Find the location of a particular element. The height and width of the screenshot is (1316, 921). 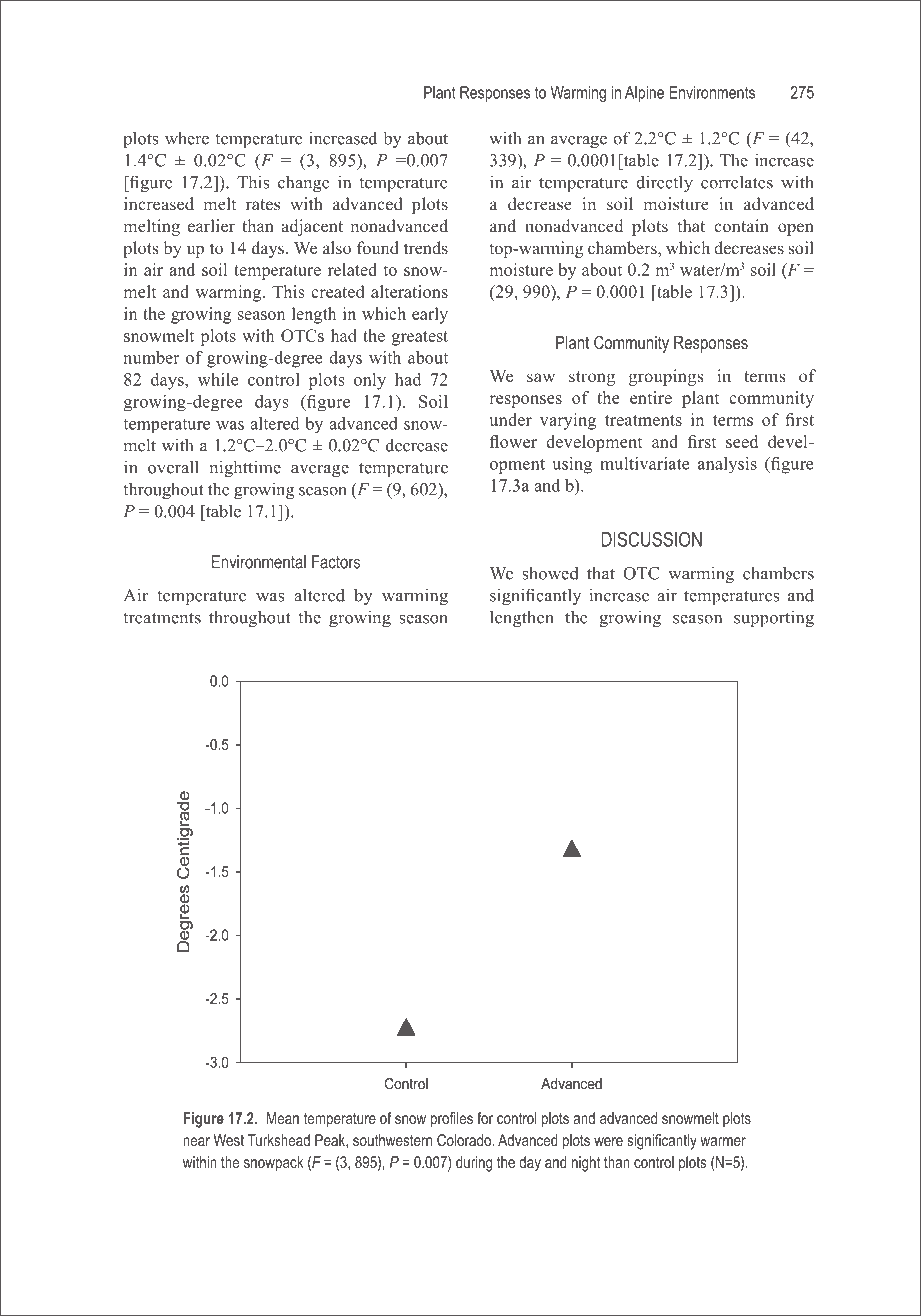

warmer is located at coordinates (723, 1141).
